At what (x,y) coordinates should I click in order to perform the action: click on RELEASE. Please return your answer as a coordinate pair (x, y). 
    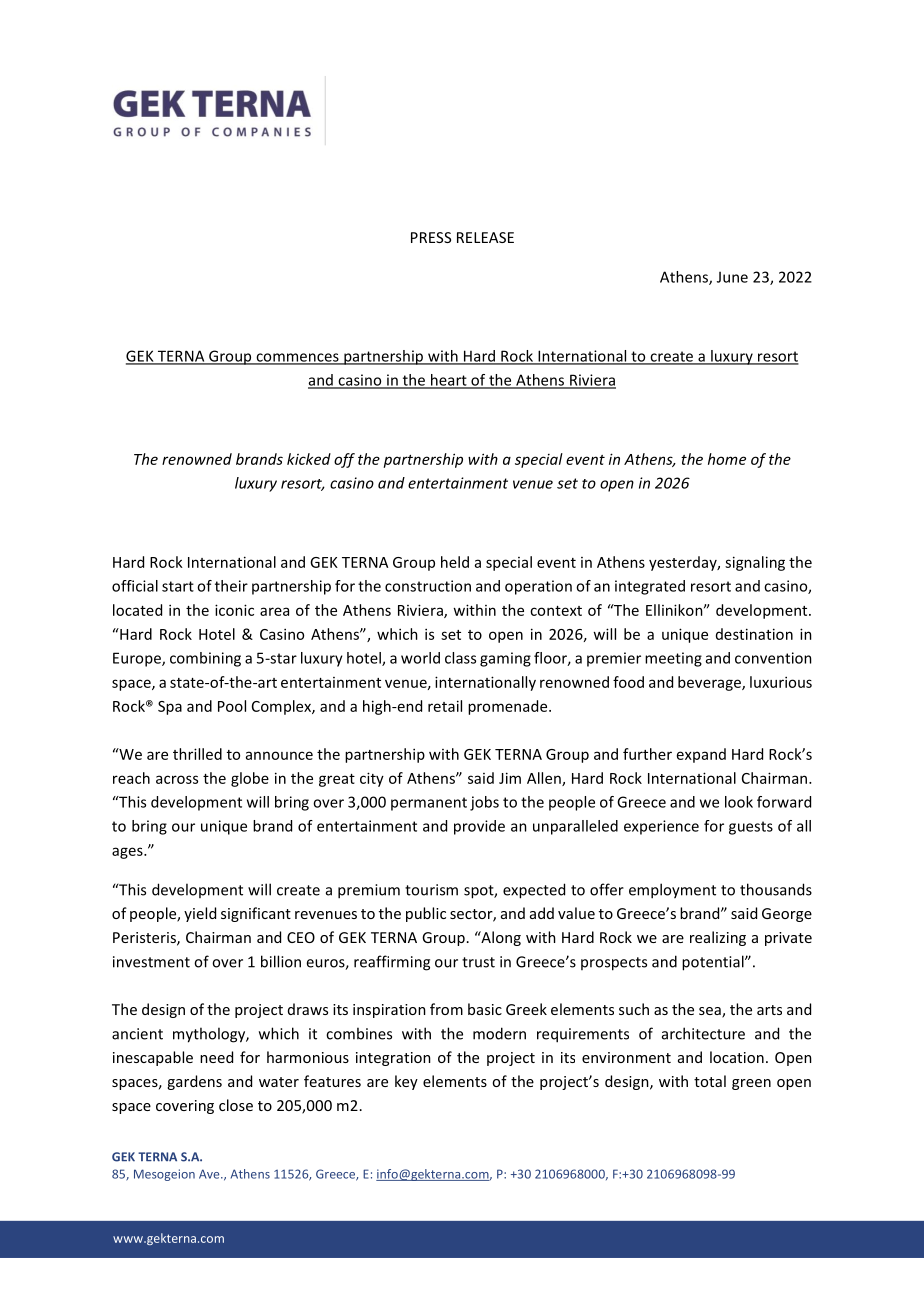
    Looking at the image, I should click on (485, 237).
